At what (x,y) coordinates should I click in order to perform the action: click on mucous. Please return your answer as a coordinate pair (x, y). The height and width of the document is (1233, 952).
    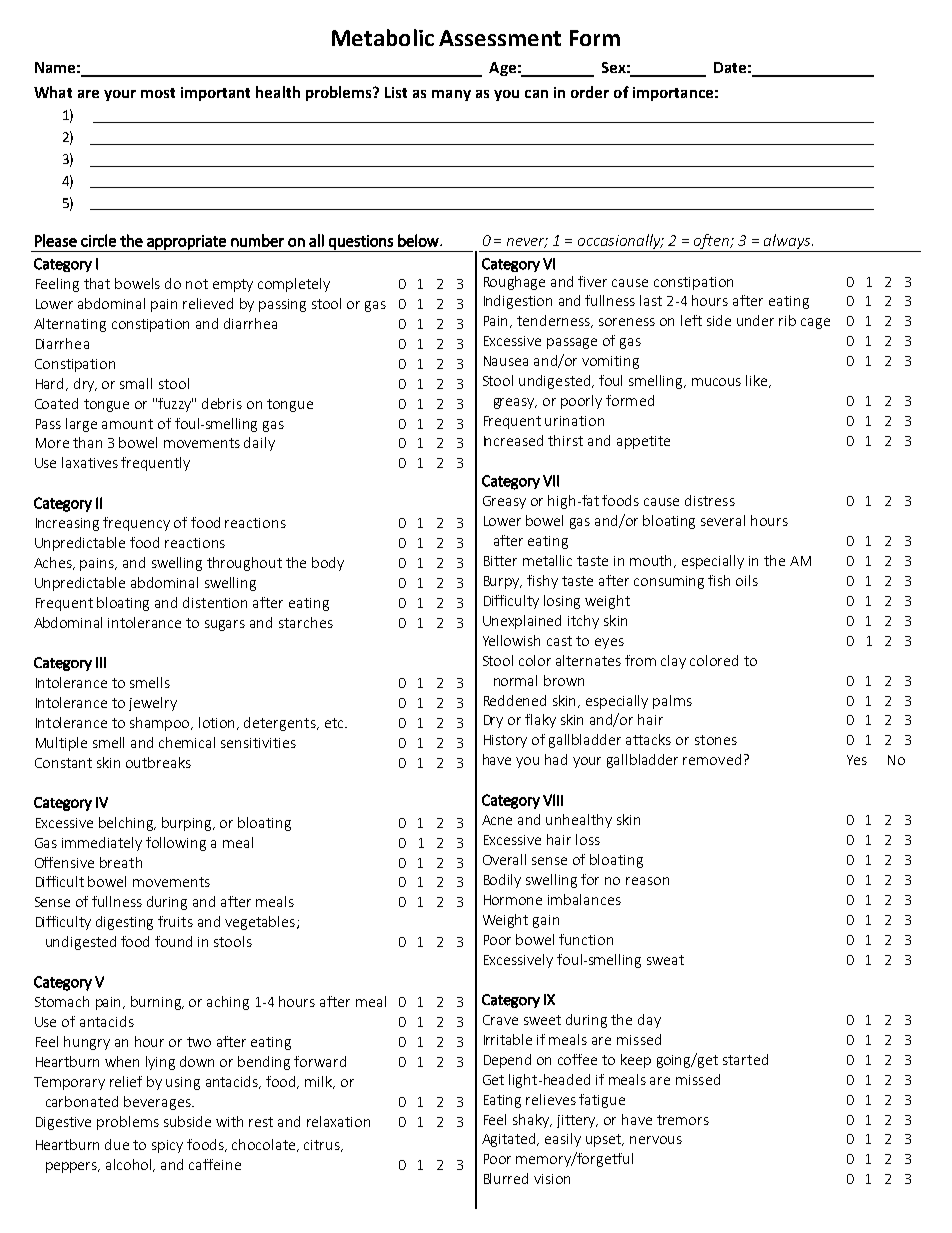
    Looking at the image, I should click on (716, 382).
